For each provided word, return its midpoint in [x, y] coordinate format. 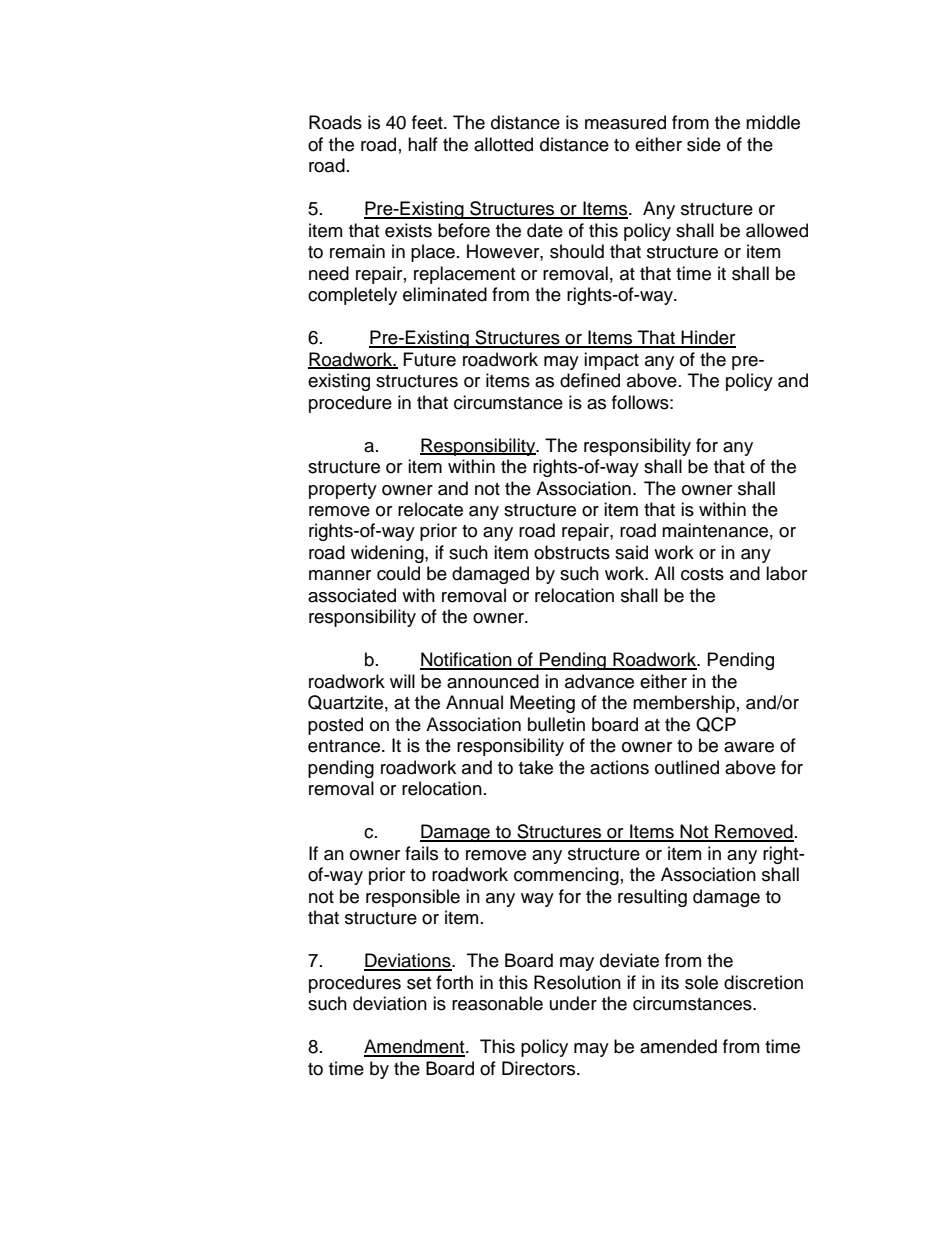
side [704, 144]
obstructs [572, 552]
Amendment [415, 1047]
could [398, 573]
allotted [503, 144]
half [423, 144]
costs [702, 574]
